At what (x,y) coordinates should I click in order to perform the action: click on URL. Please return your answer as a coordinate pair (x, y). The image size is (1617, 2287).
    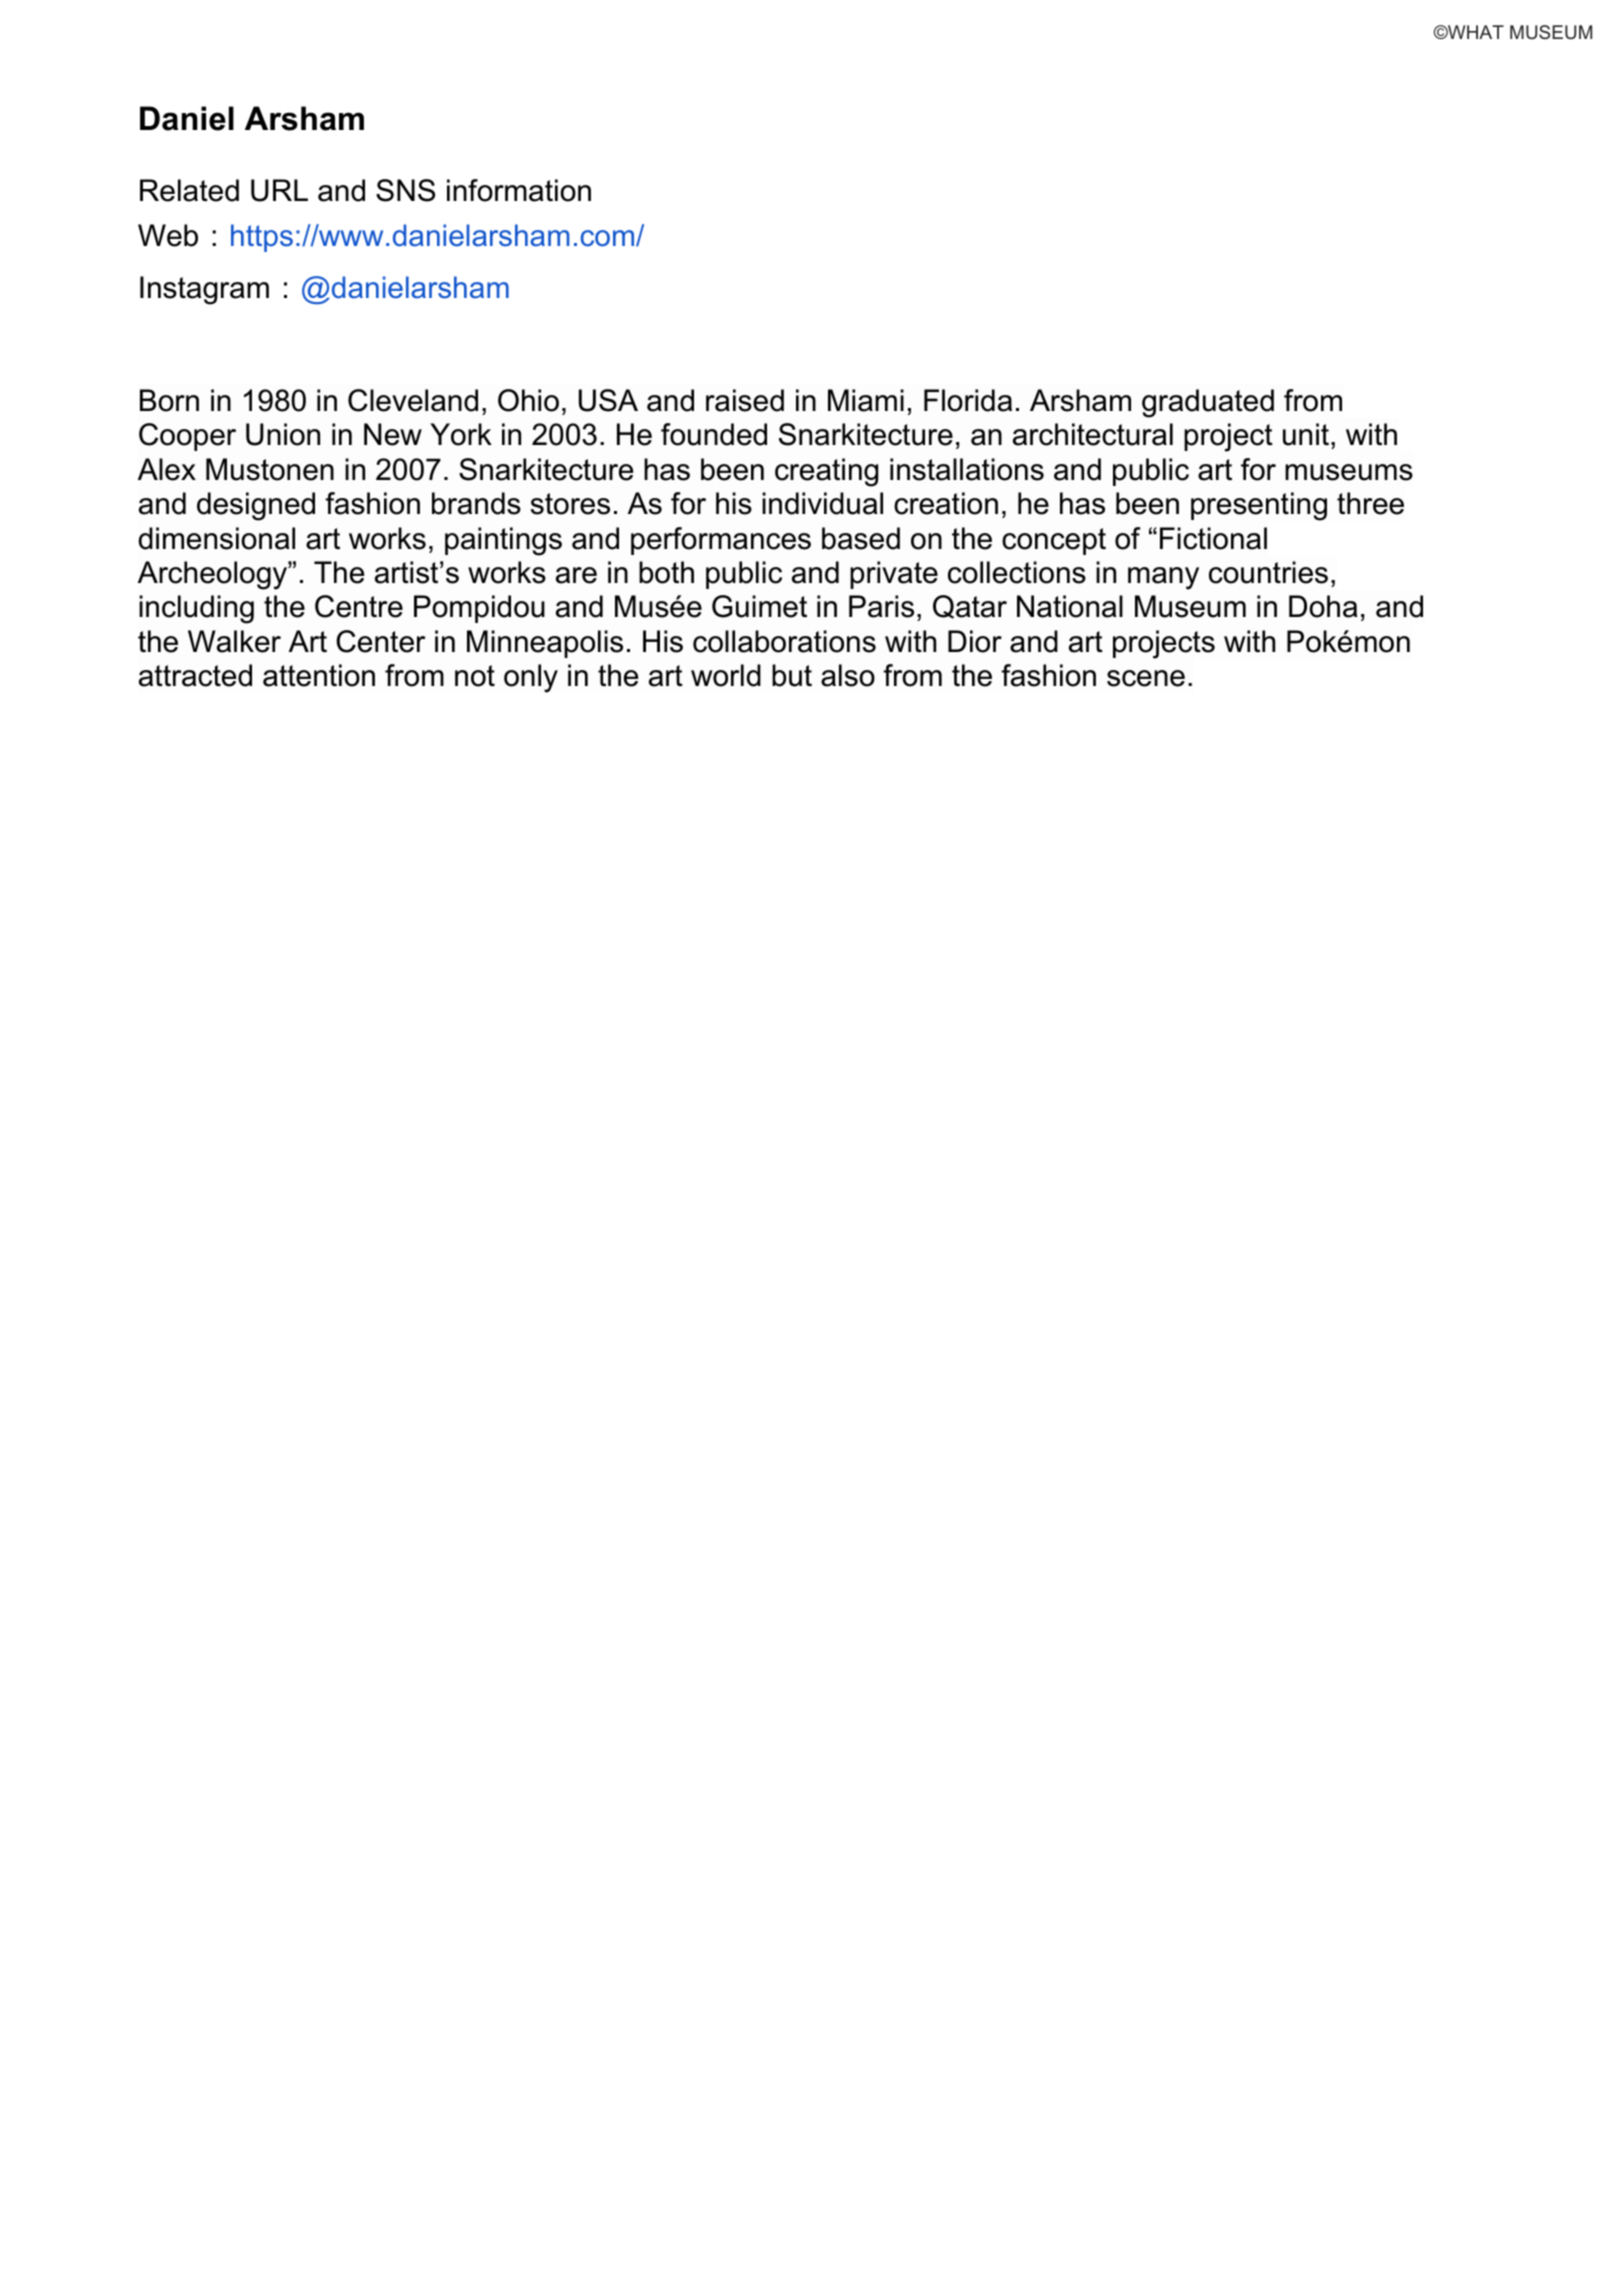
    Looking at the image, I should click on (279, 190).
